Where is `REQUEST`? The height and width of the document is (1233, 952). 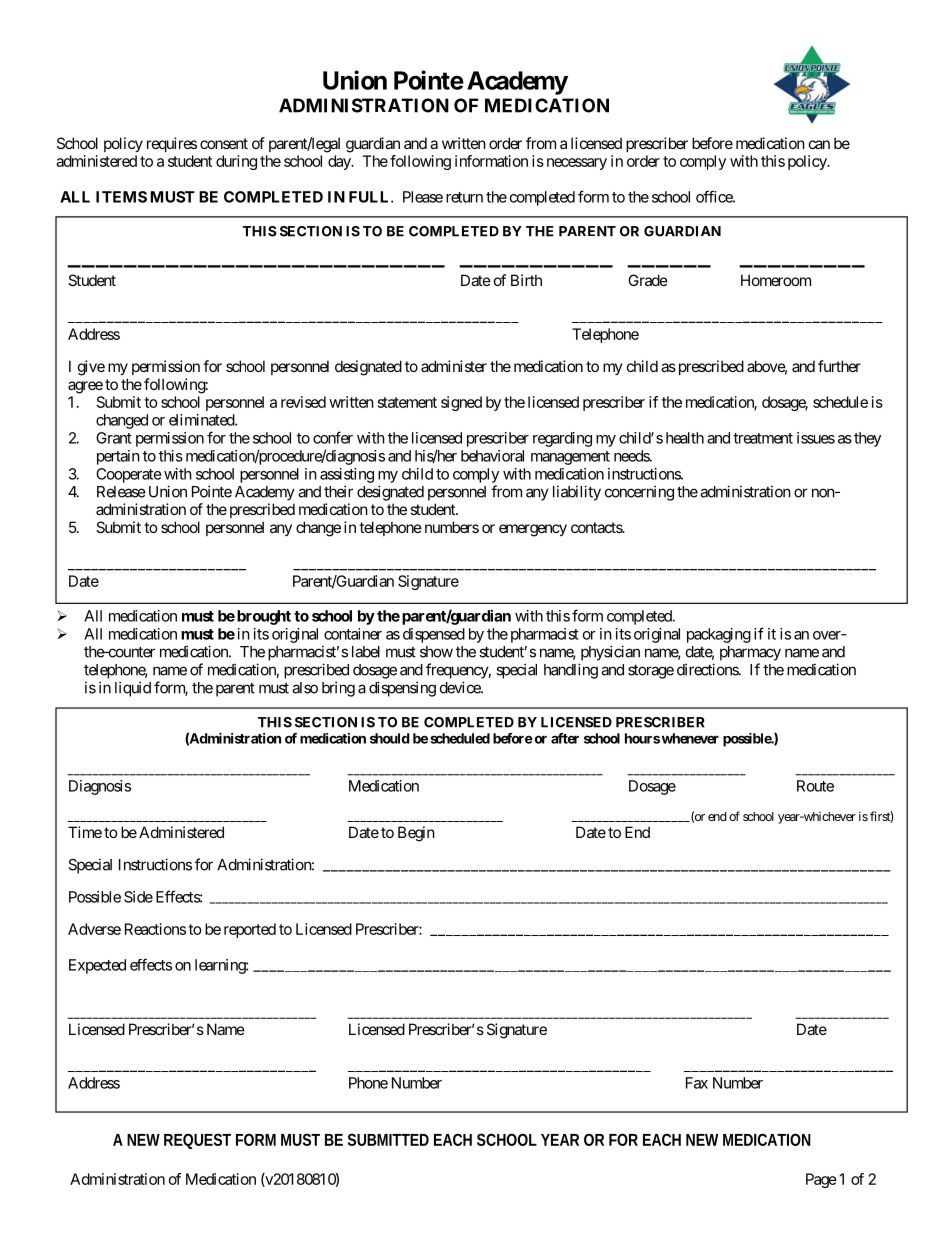
REQUEST is located at coordinates (197, 1140).
